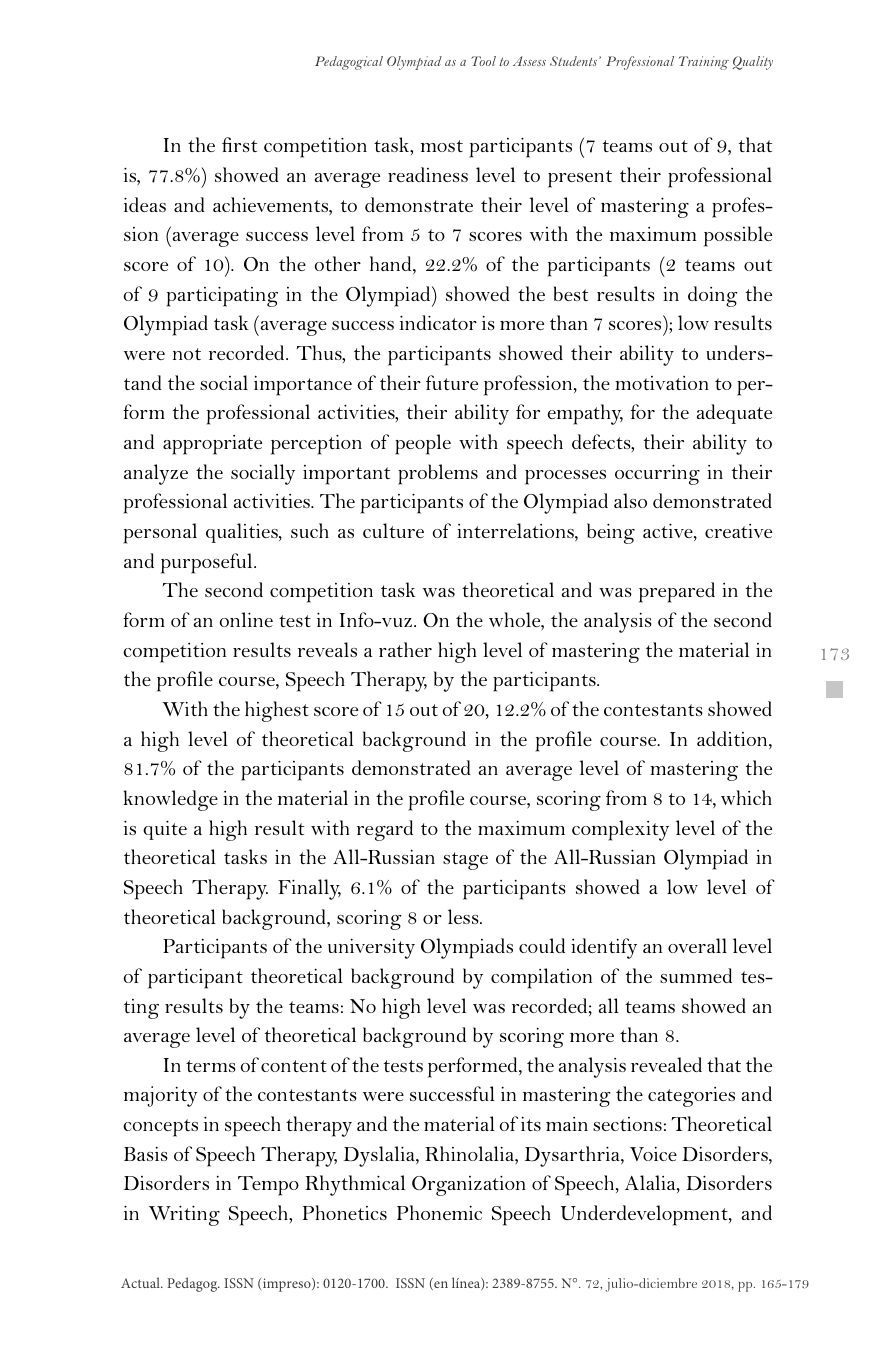  I want to click on Training, so click(704, 63).
